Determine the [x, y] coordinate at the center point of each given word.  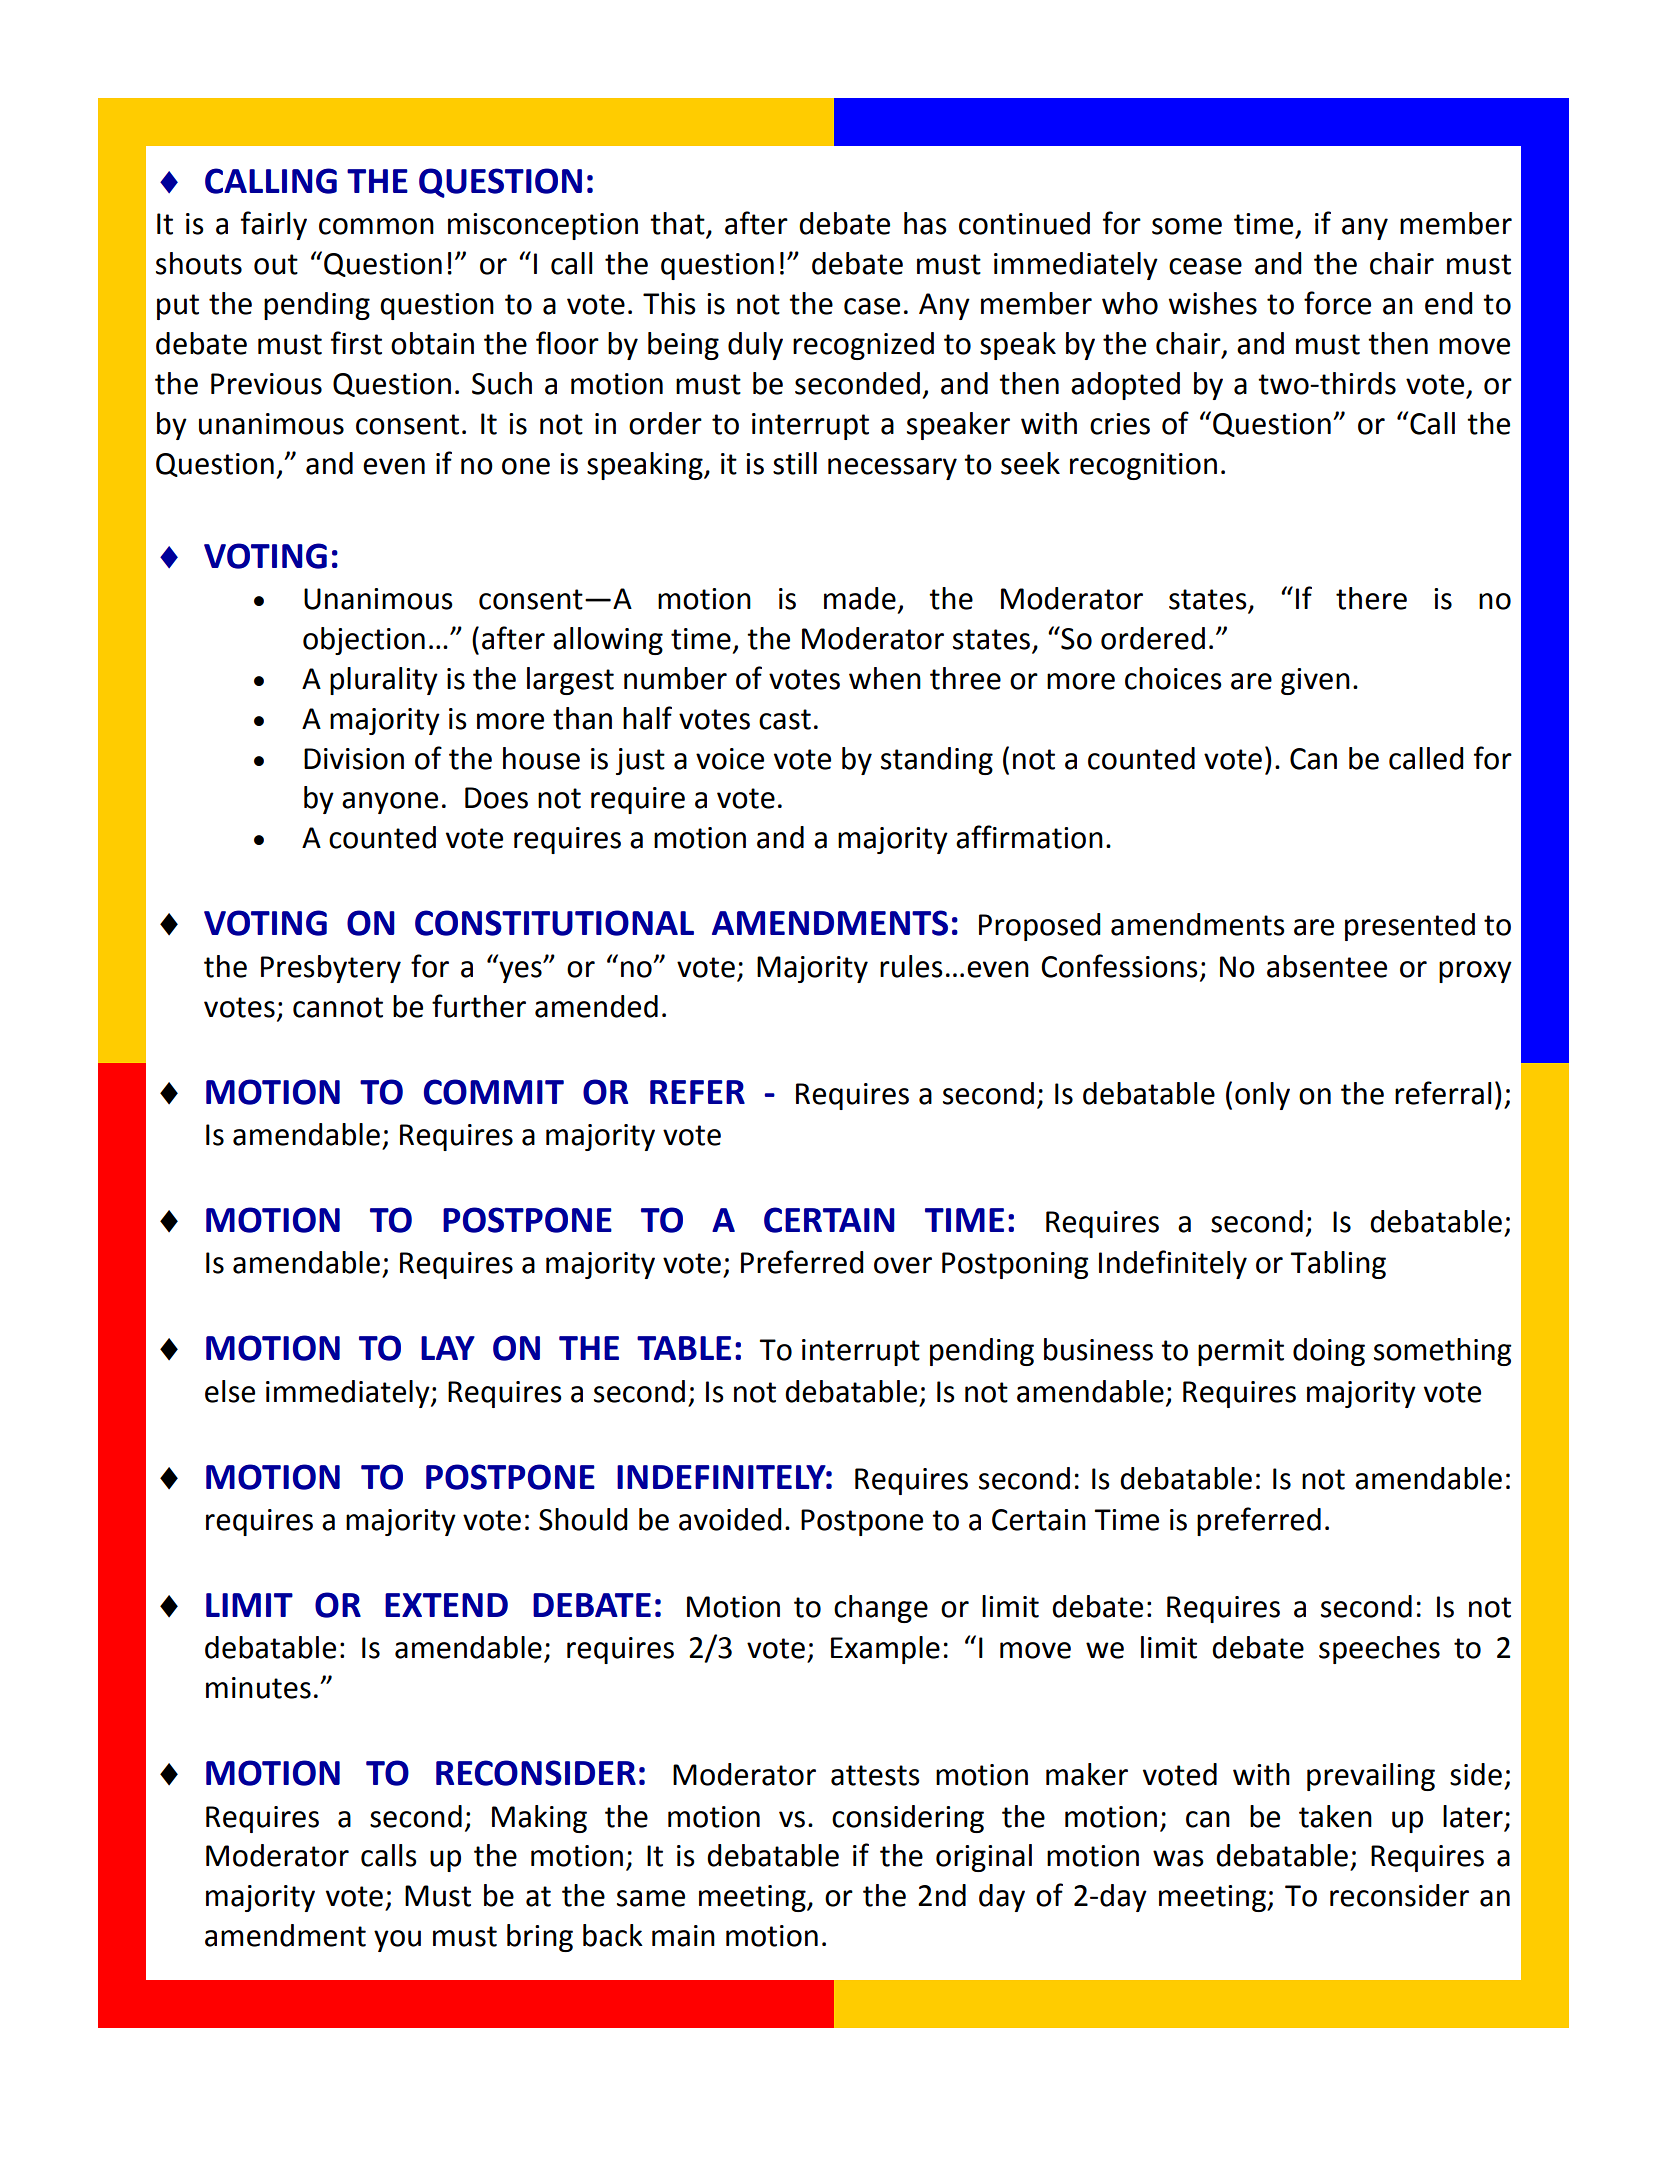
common [376, 226]
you [397, 1941]
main [683, 1936]
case [872, 306]
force [1337, 303]
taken [1335, 1816]
